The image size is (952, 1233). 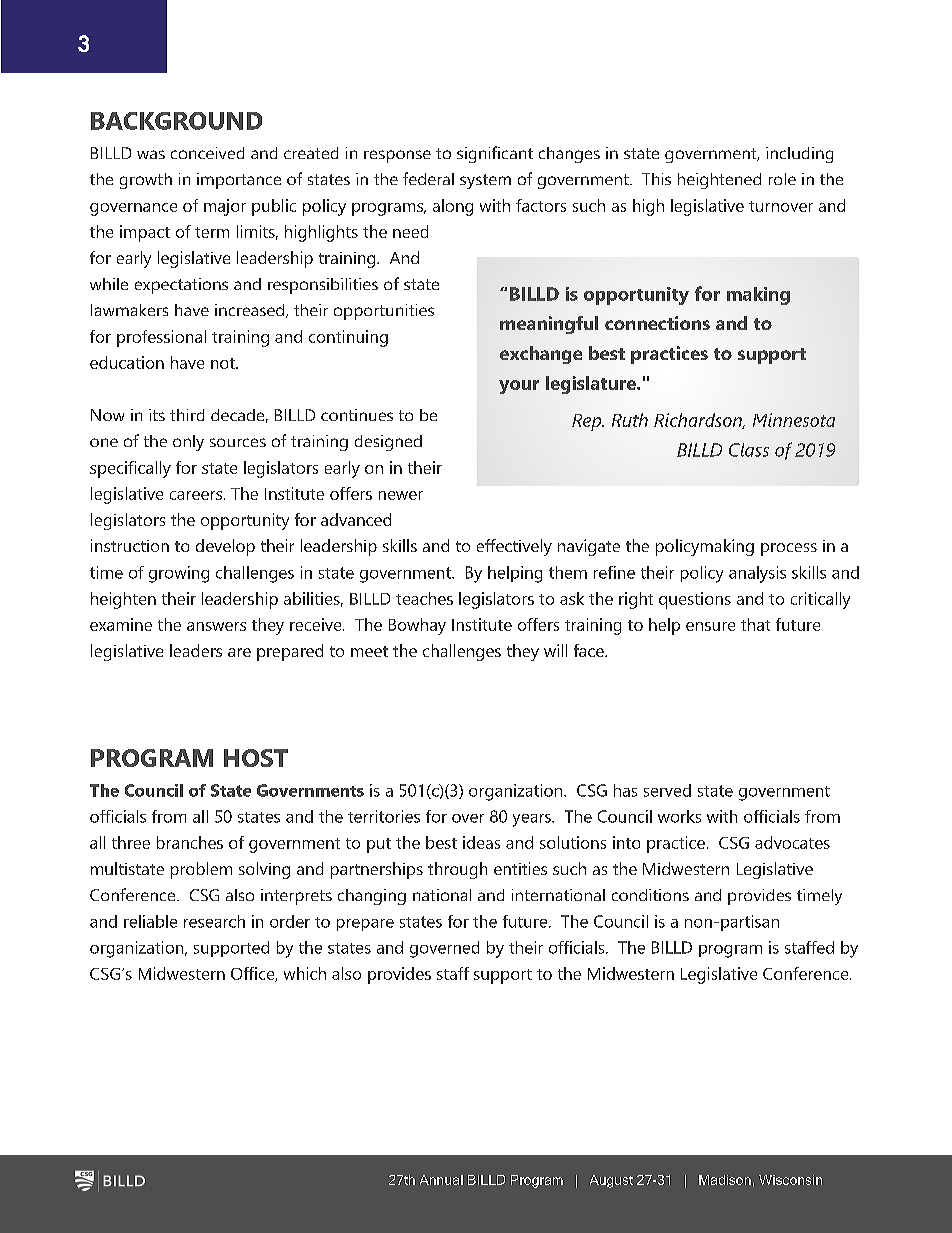 I want to click on conceived, so click(x=207, y=153).
